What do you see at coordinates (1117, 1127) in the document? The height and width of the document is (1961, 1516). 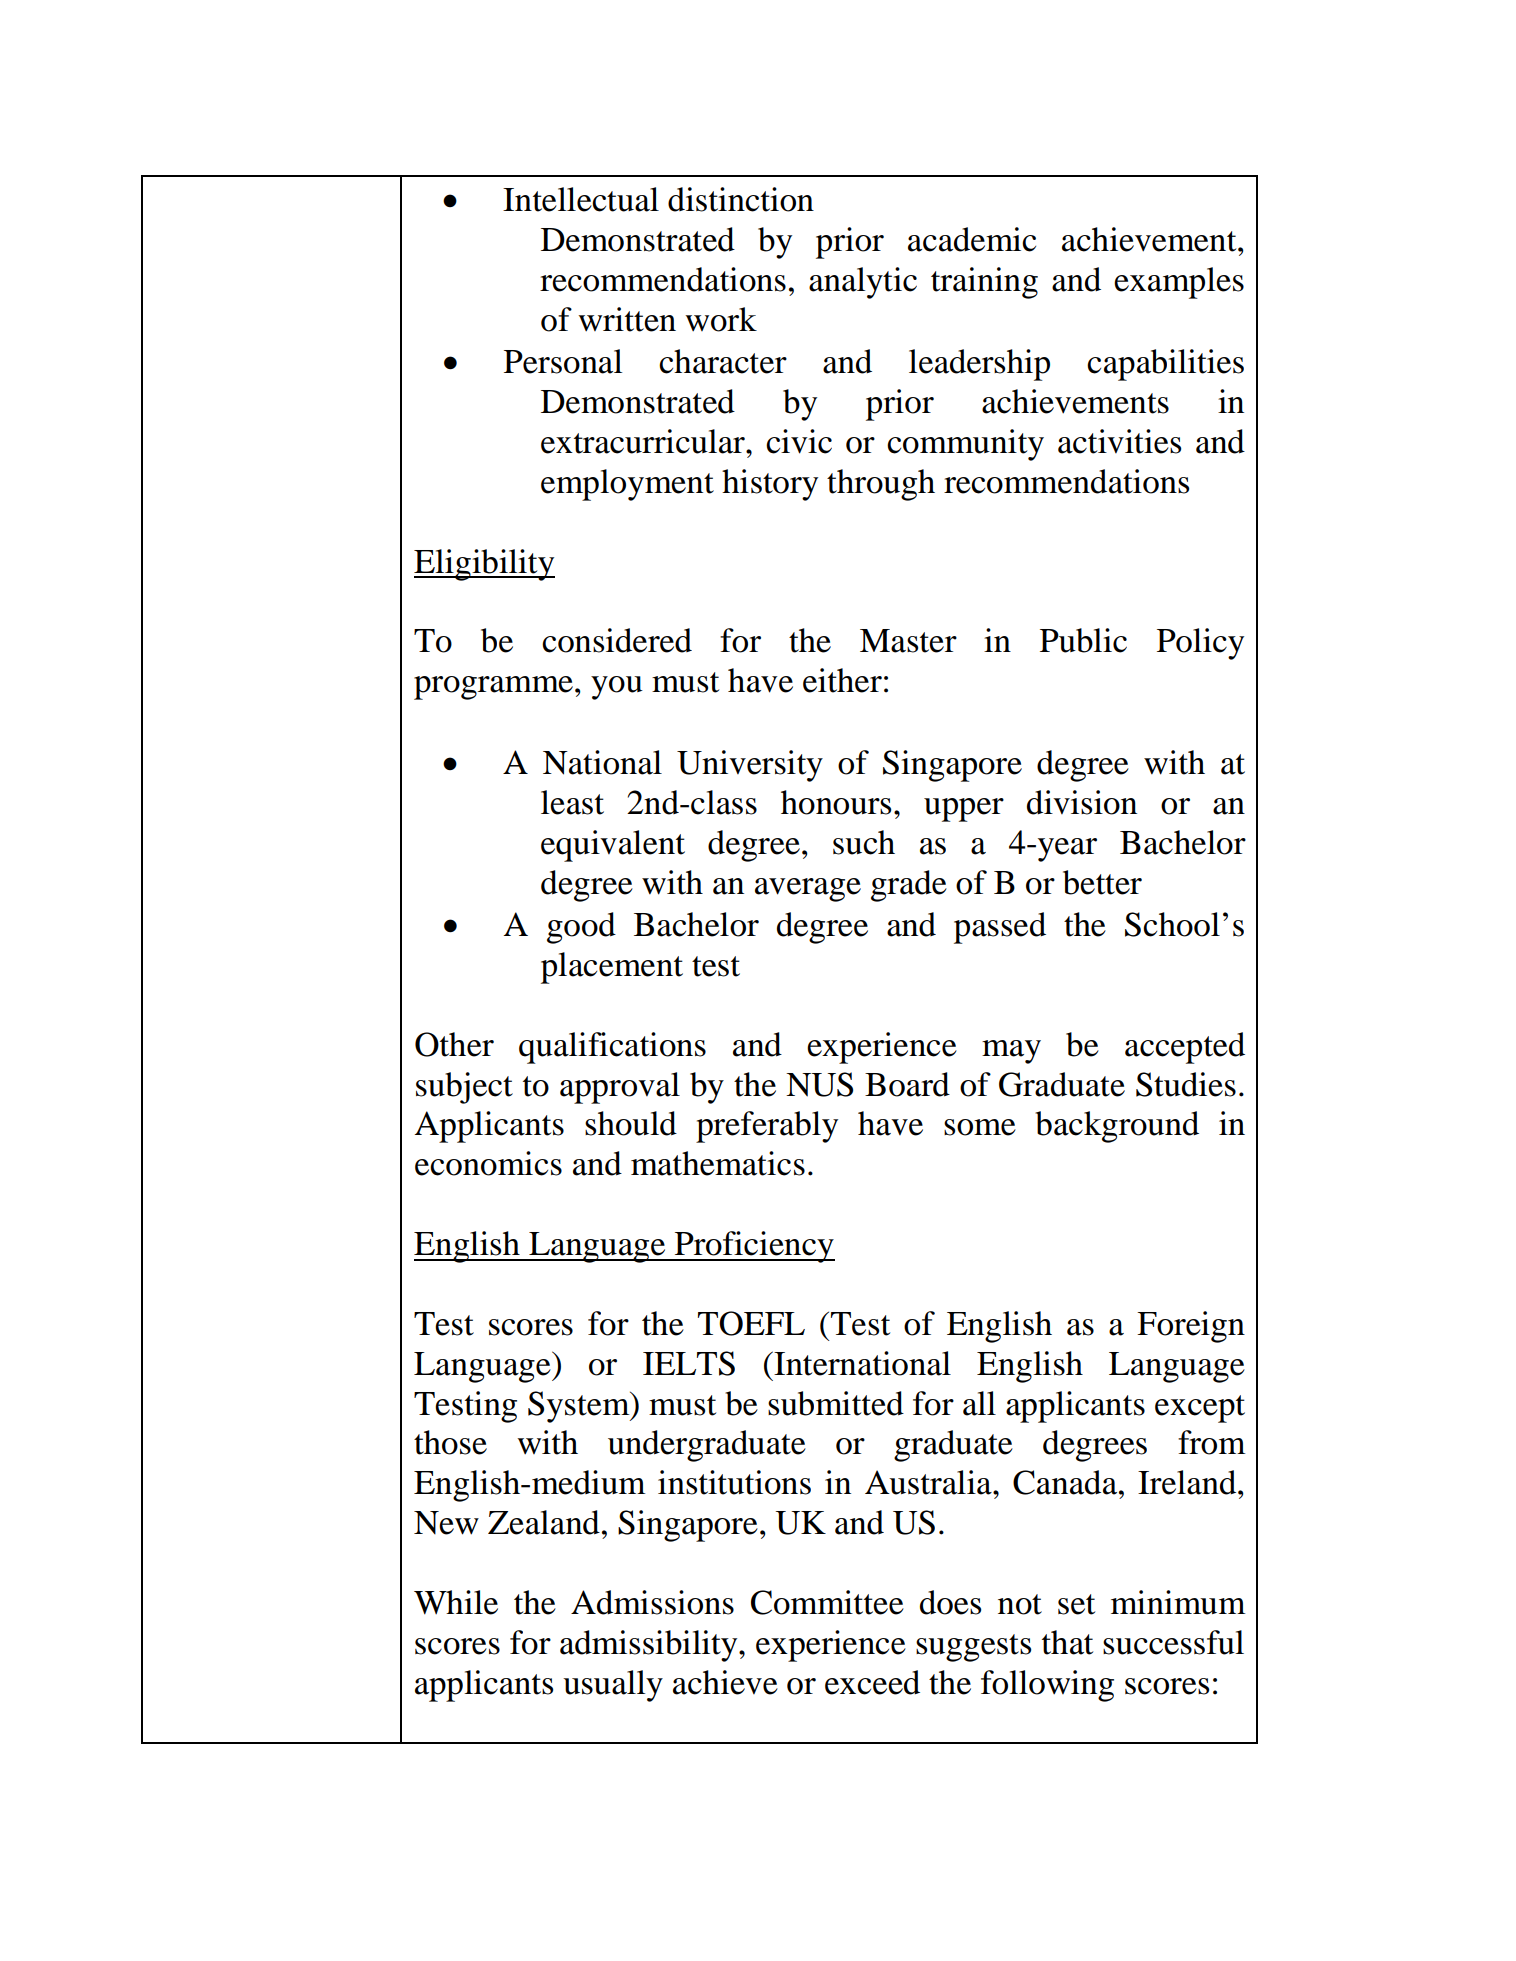 I see `background` at bounding box center [1117, 1127].
